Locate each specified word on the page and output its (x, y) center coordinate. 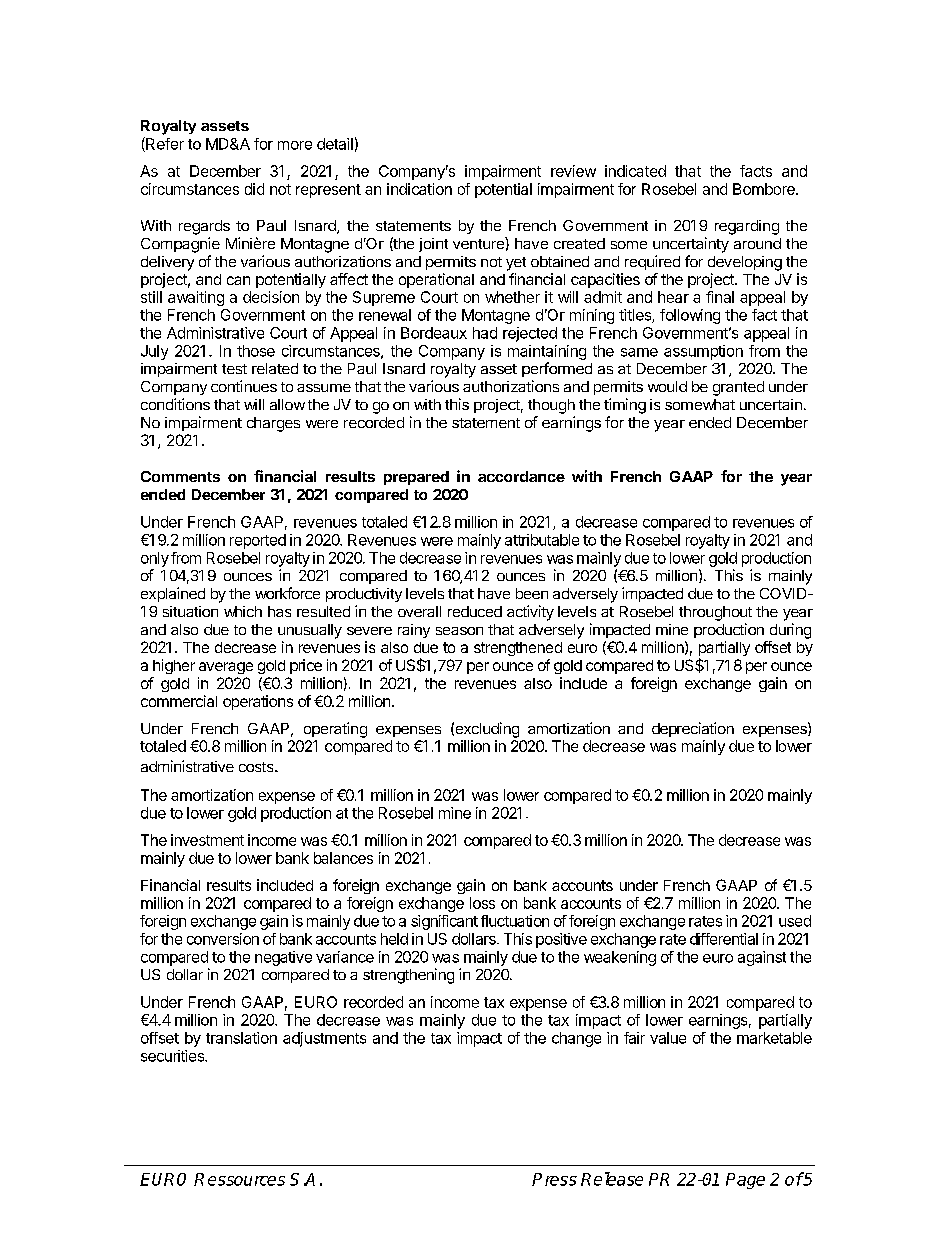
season (459, 631)
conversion (223, 939)
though (551, 406)
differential (724, 939)
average (226, 668)
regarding (747, 227)
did (254, 189)
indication (419, 189)
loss (482, 903)
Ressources (239, 1179)
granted (738, 388)
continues (244, 386)
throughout (715, 613)
